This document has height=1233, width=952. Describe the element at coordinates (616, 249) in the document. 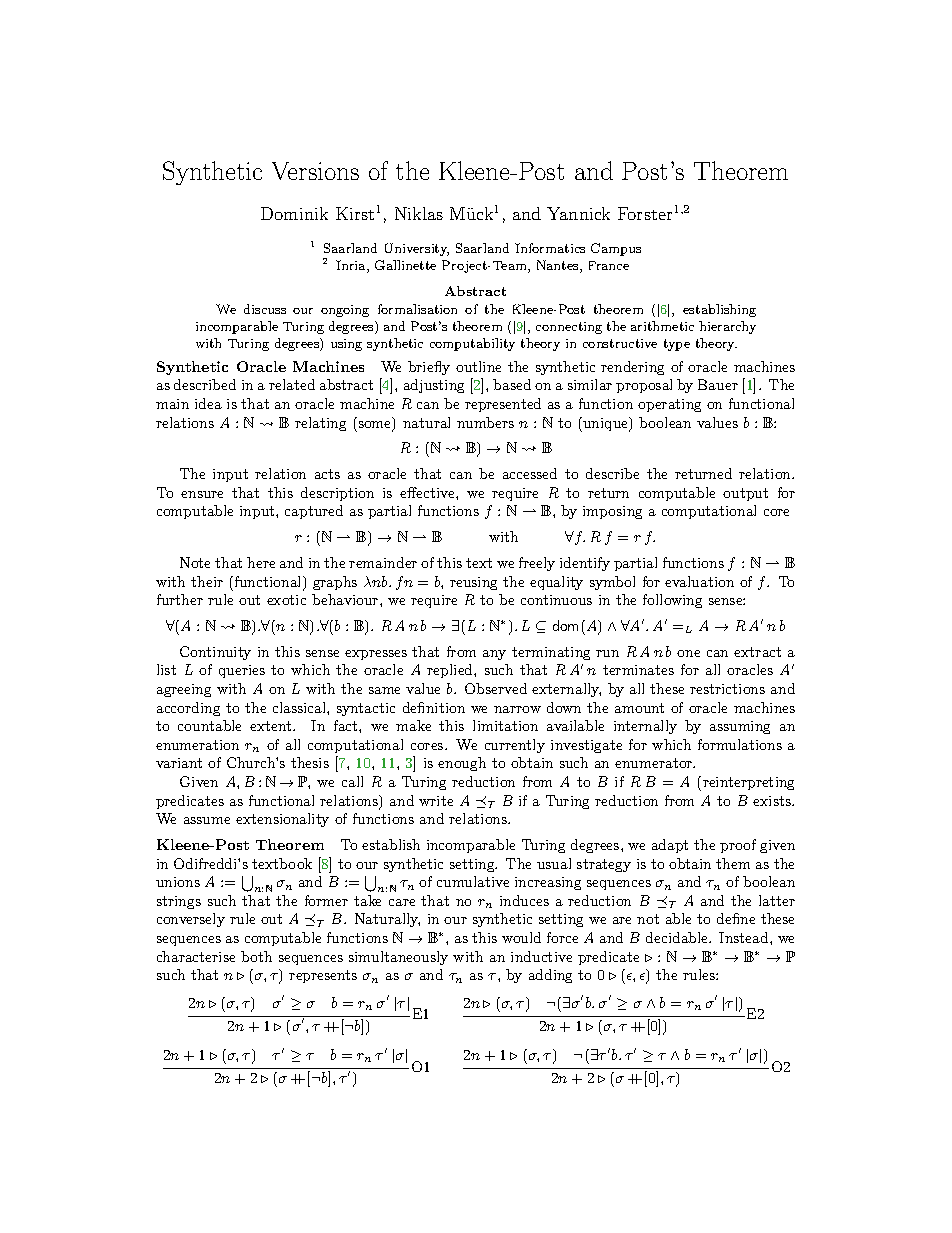

I see `Campus` at that location.
